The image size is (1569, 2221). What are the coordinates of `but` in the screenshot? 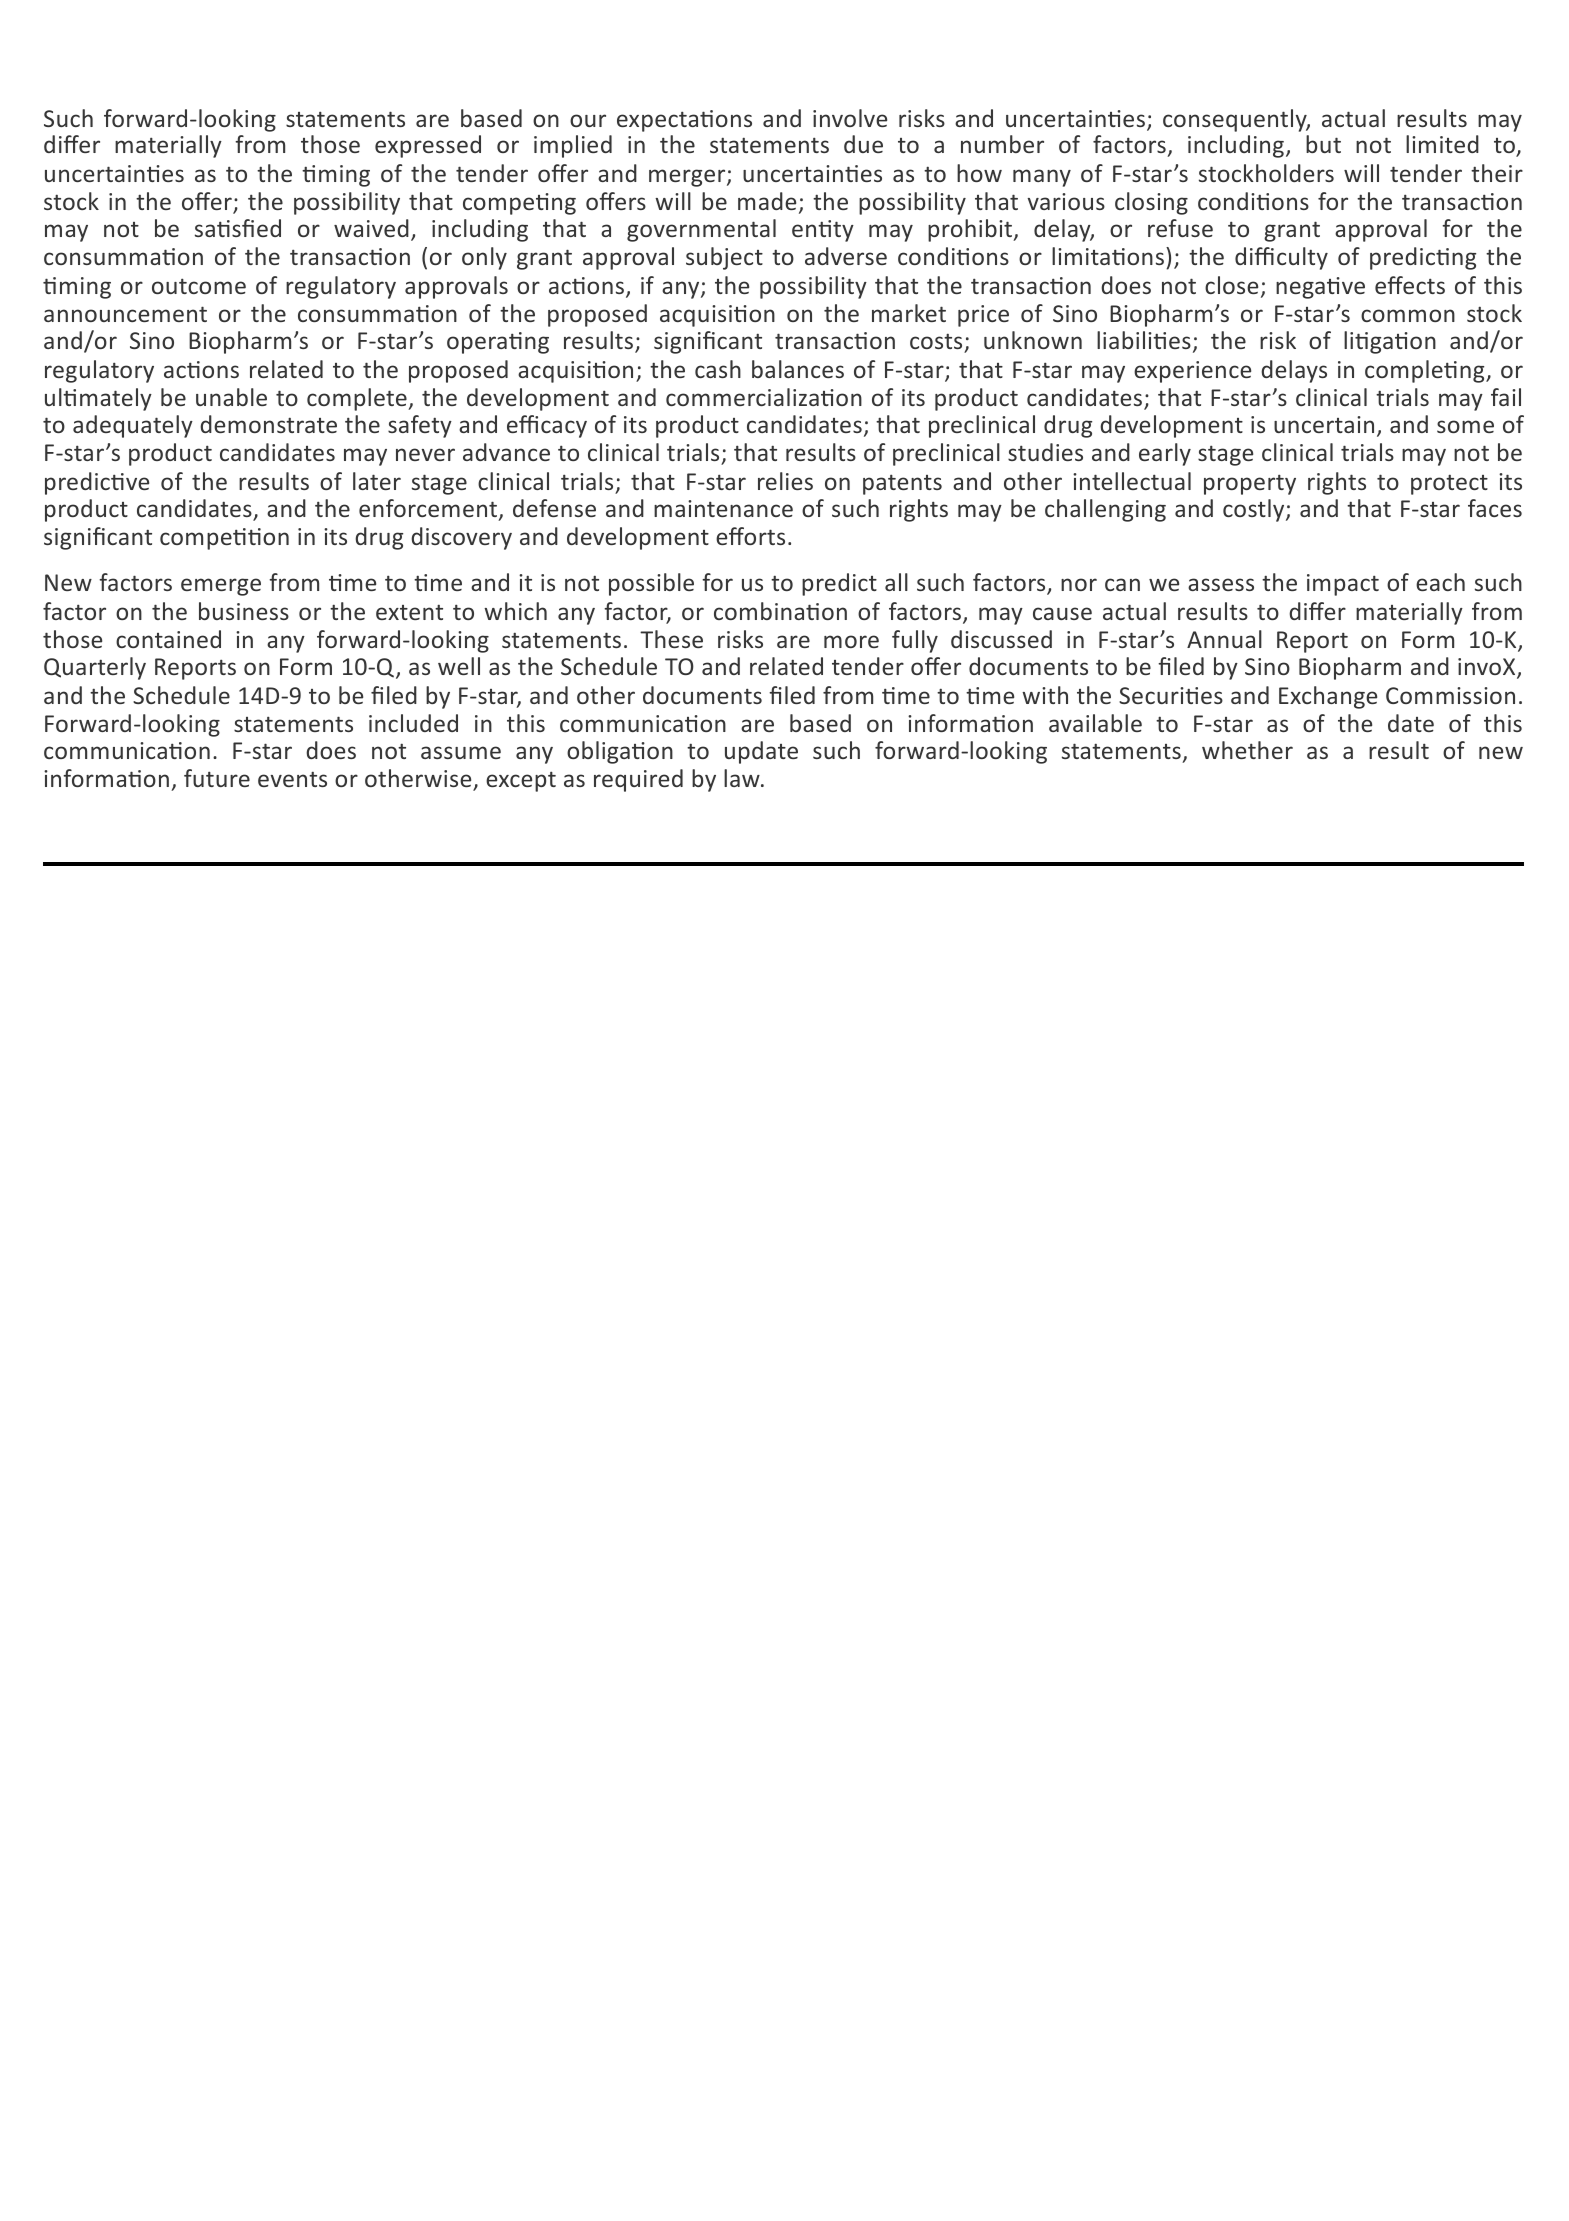 It's located at (1323, 144).
